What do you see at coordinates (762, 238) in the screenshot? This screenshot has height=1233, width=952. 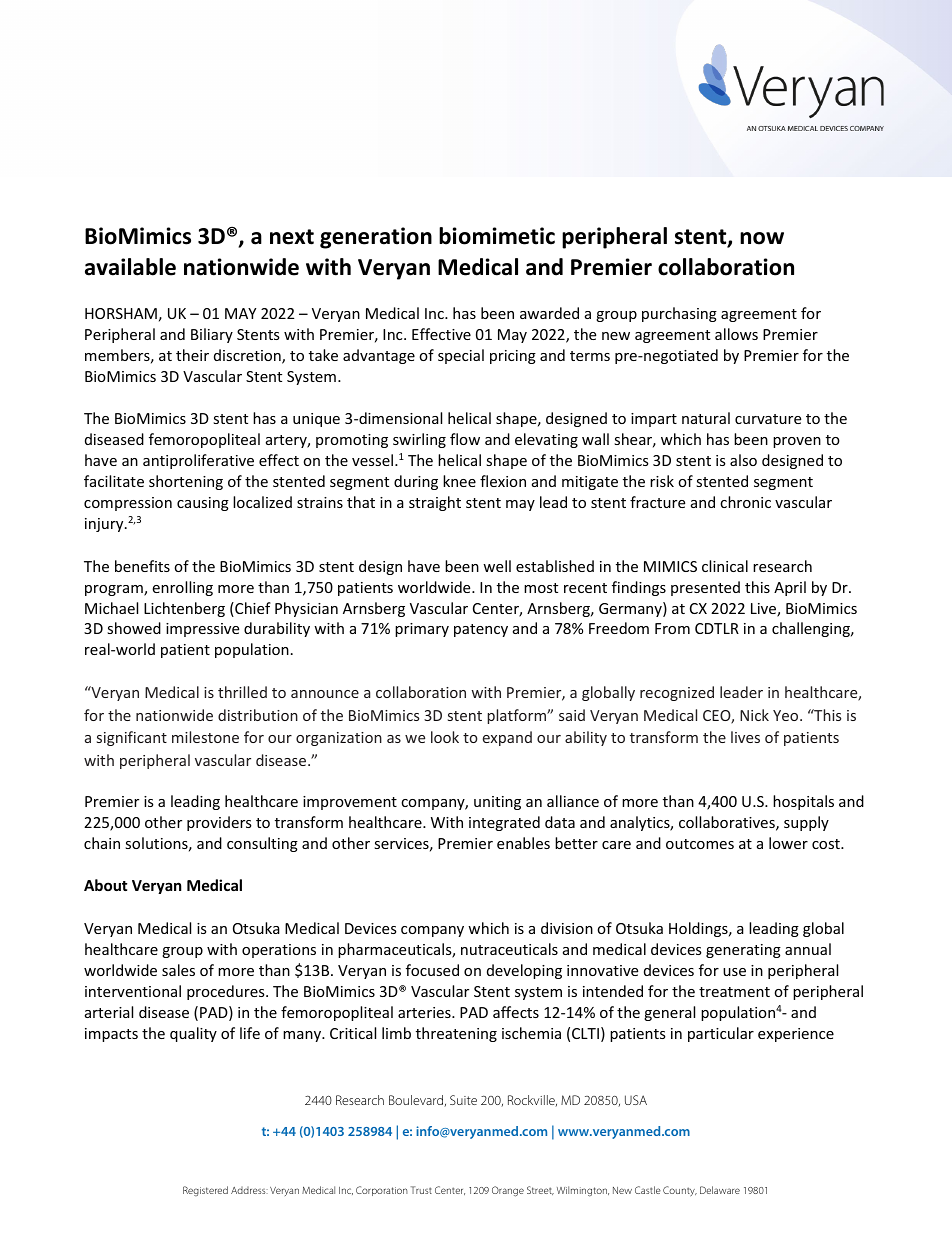 I see `now` at bounding box center [762, 238].
